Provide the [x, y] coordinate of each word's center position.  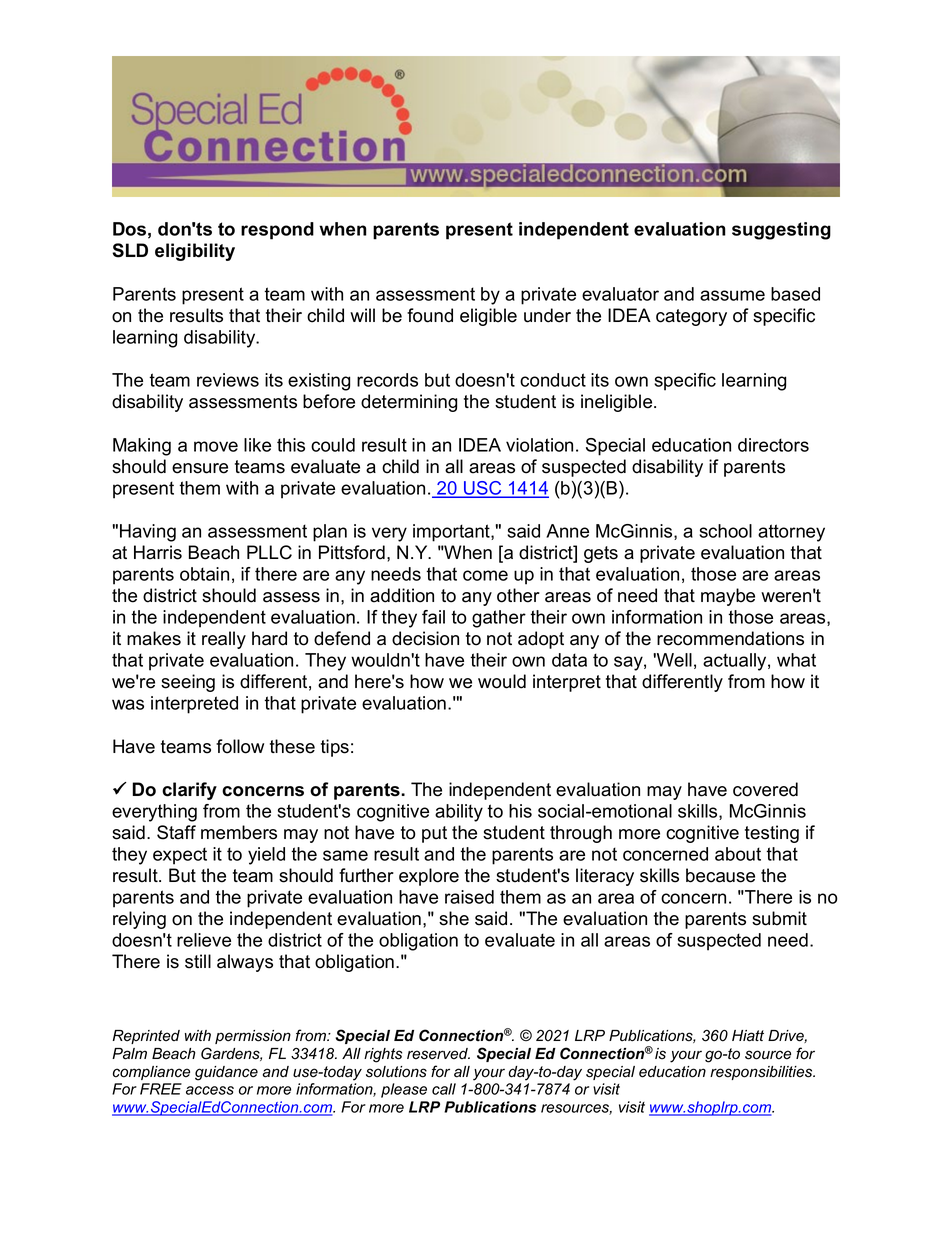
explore [429, 877]
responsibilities [762, 1073]
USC [483, 489]
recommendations [730, 638]
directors [773, 445]
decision [425, 638]
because [720, 875]
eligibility [195, 252]
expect [180, 856]
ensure [200, 468]
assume [732, 295]
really [224, 640]
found [430, 315]
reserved [438, 1054]
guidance [226, 1073]
